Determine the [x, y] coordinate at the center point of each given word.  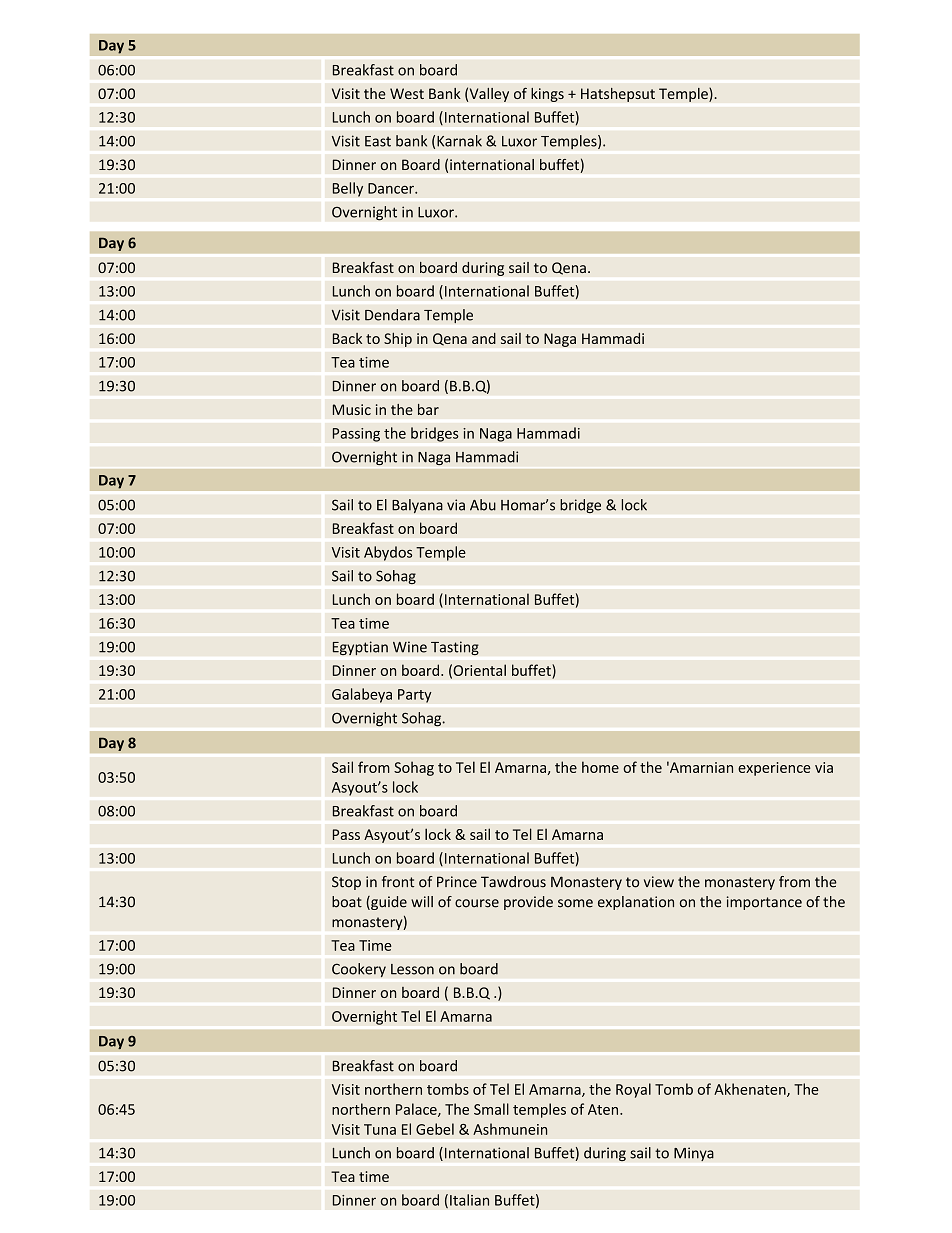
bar [428, 409]
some [575, 903]
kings [547, 94]
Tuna [380, 1129]
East [378, 141]
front [398, 882]
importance [764, 903]
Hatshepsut [618, 94]
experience [774, 769]
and [484, 338]
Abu [483, 505]
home [600, 767]
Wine [410, 647]
